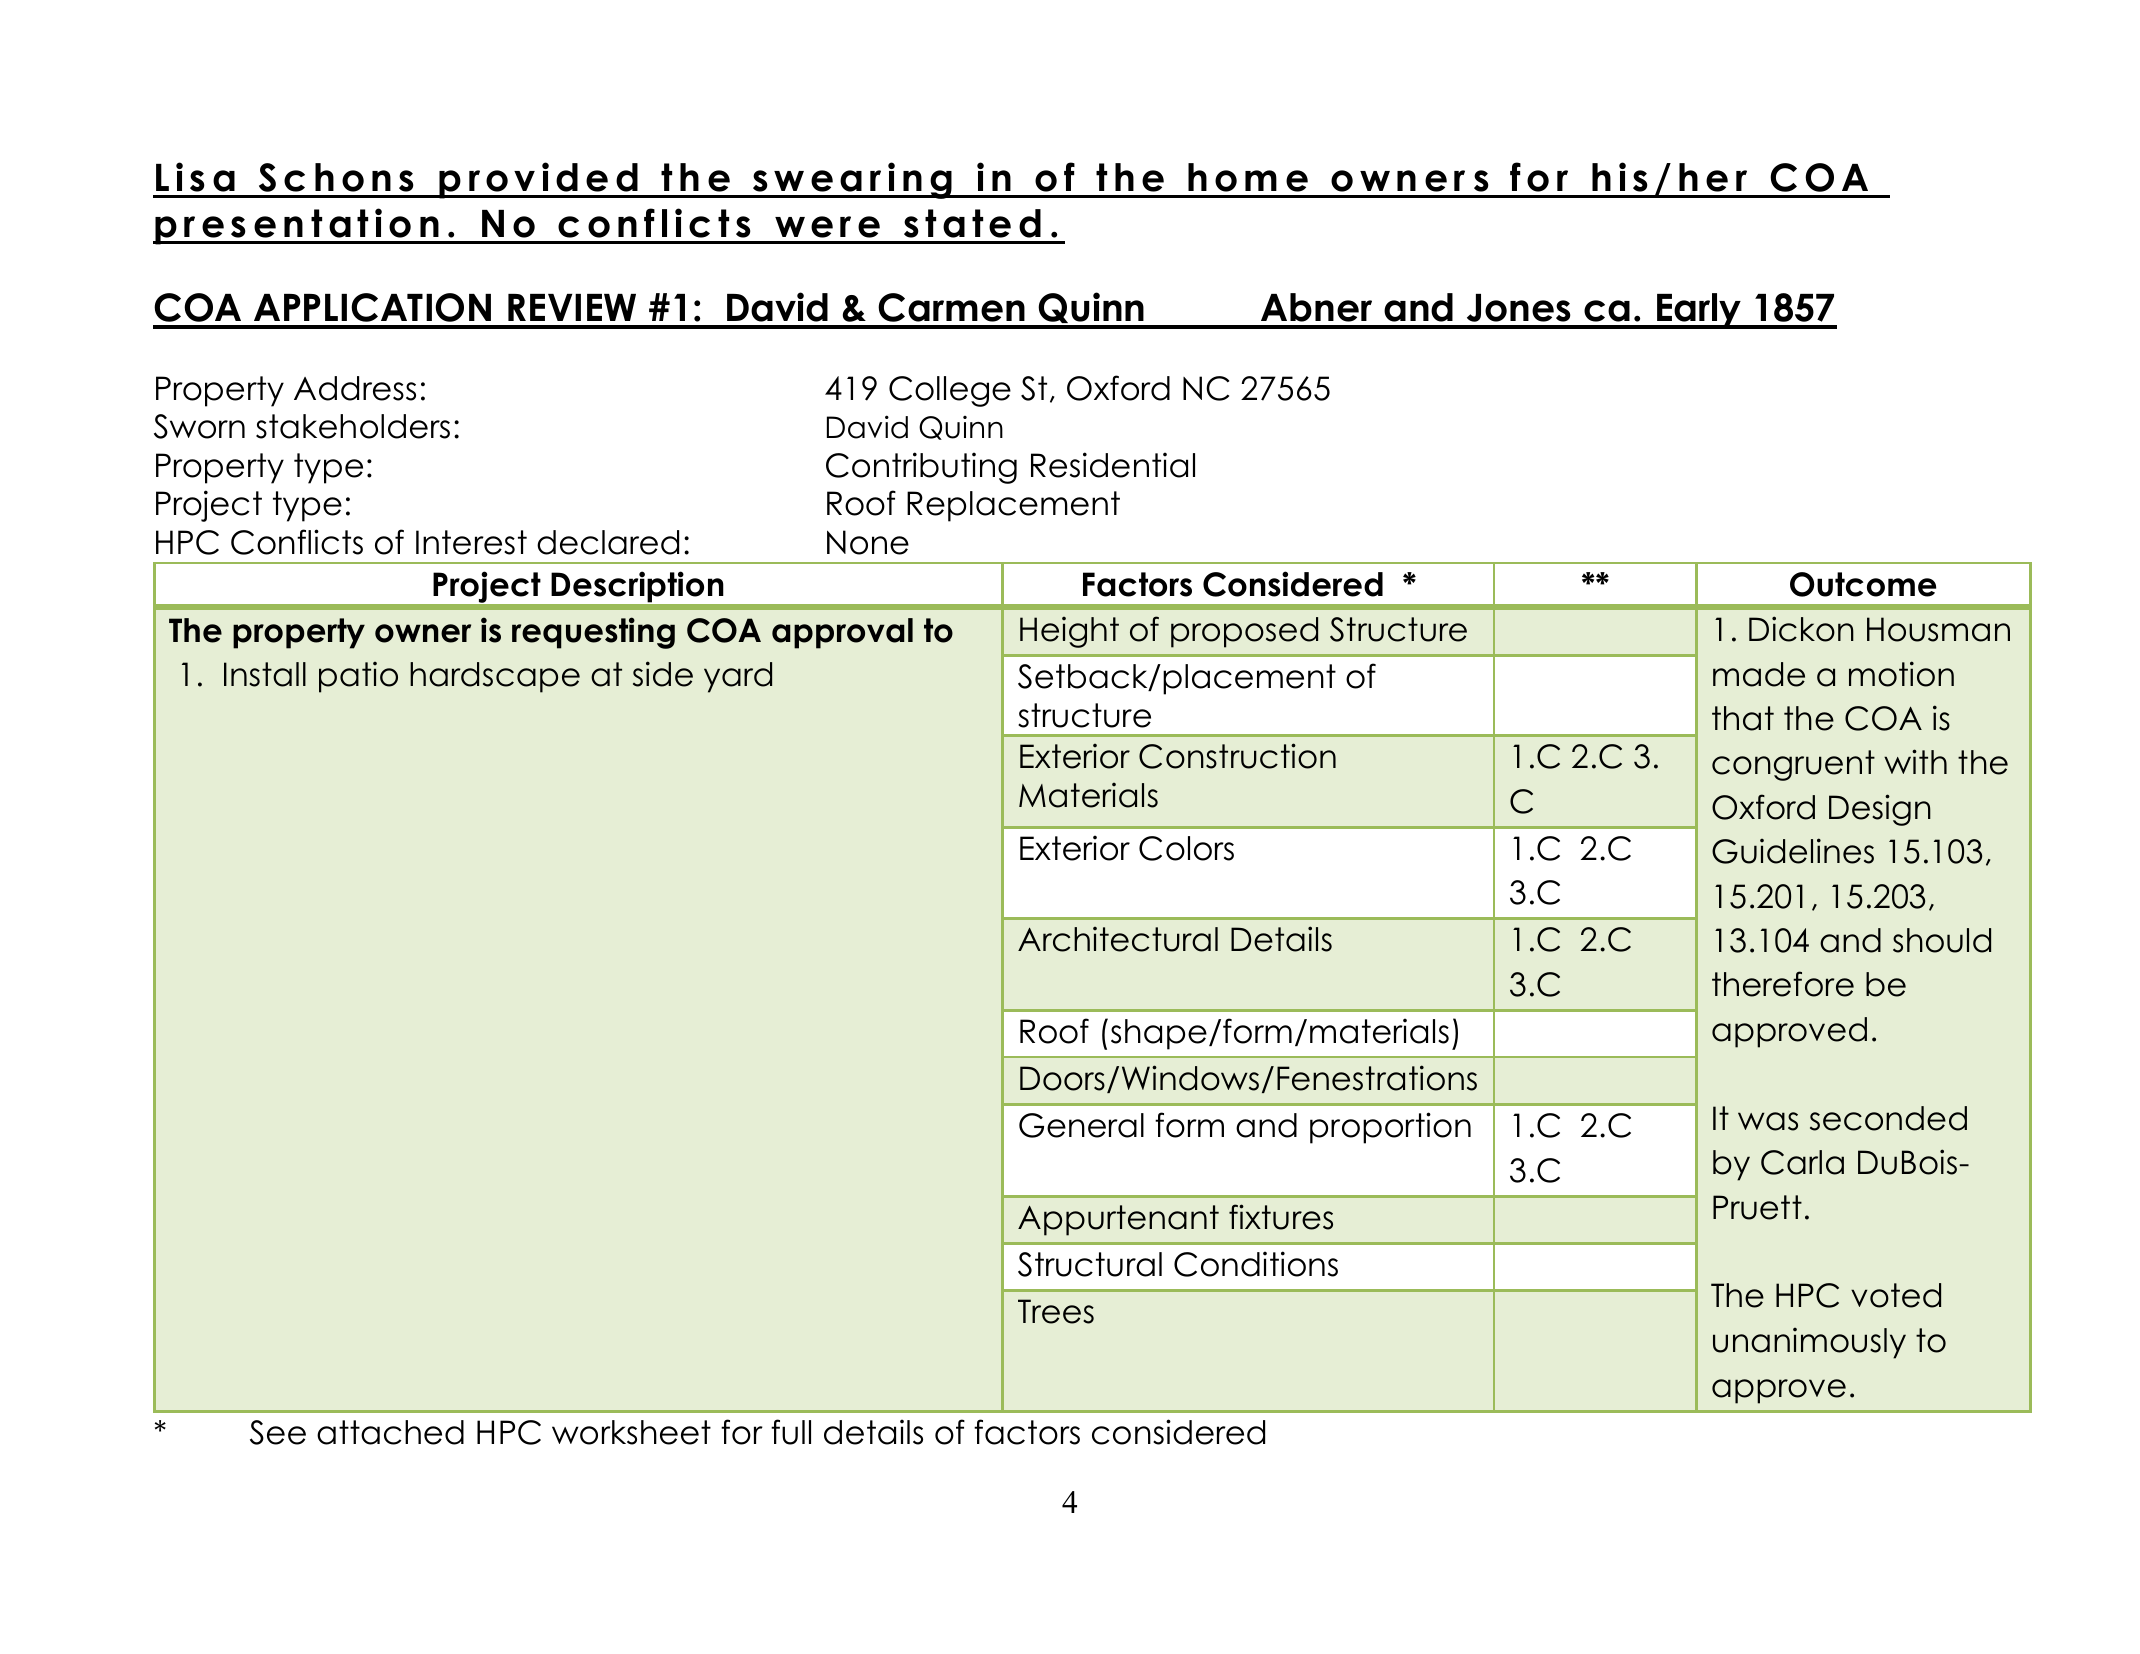 The image size is (2140, 1654). Describe the element at coordinates (1699, 311) in the screenshot. I see `Early` at that location.
